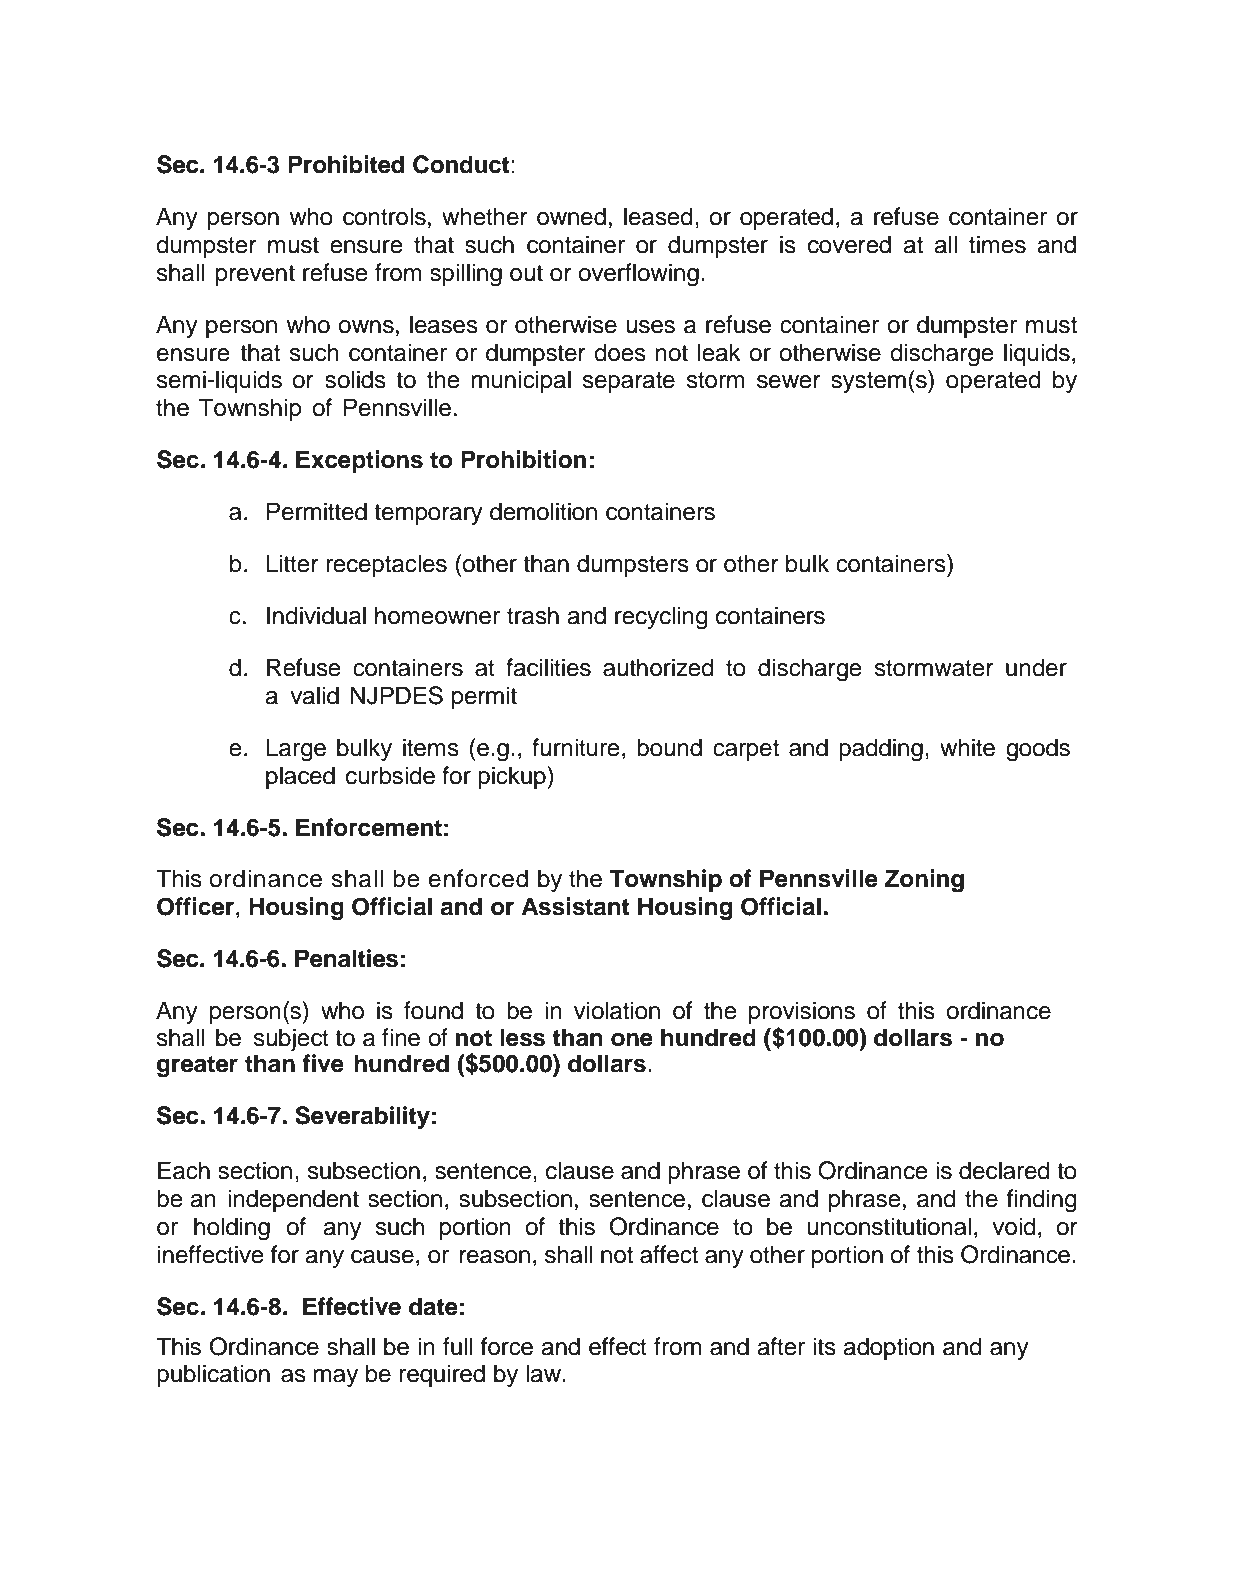 Image resolution: width=1233 pixels, height=1595 pixels. I want to click on subject, so click(291, 1039).
